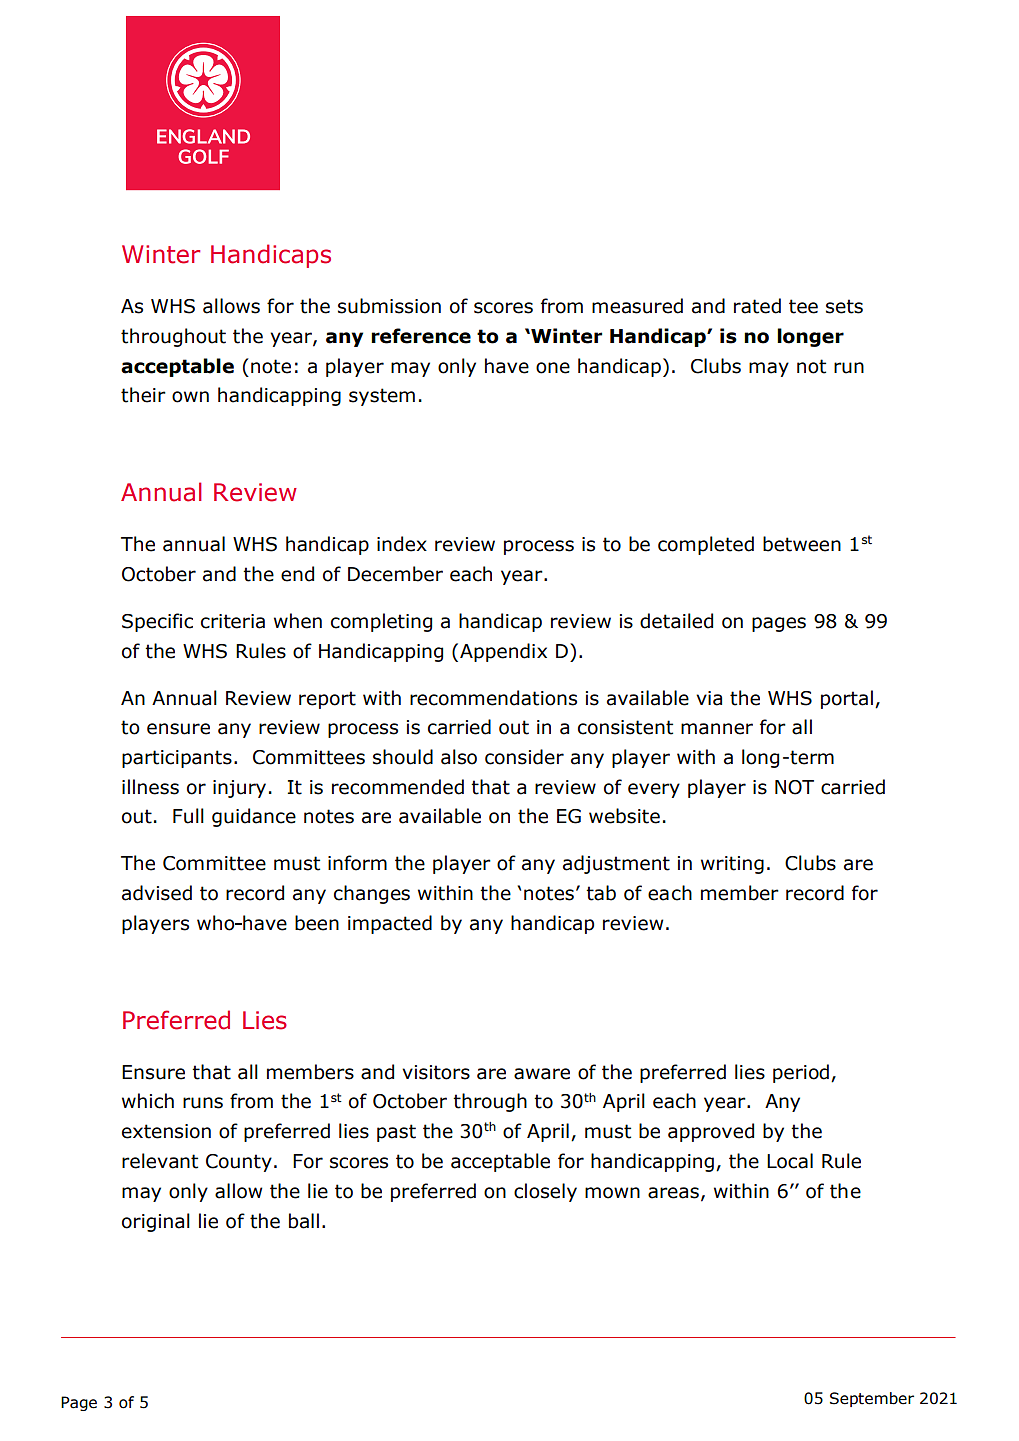  I want to click on closely, so click(545, 1192).
